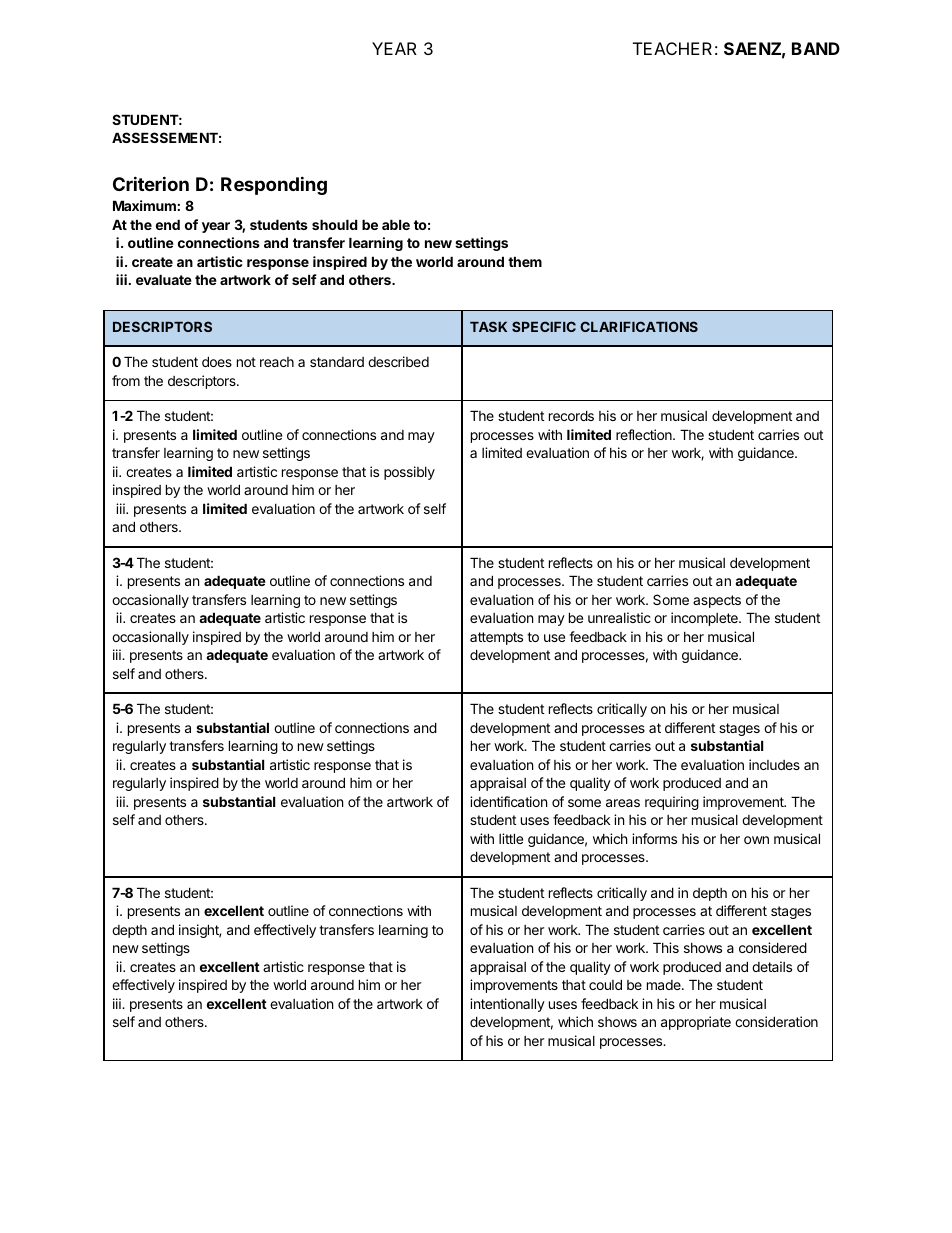  I want to click on BAND, so click(816, 48).
